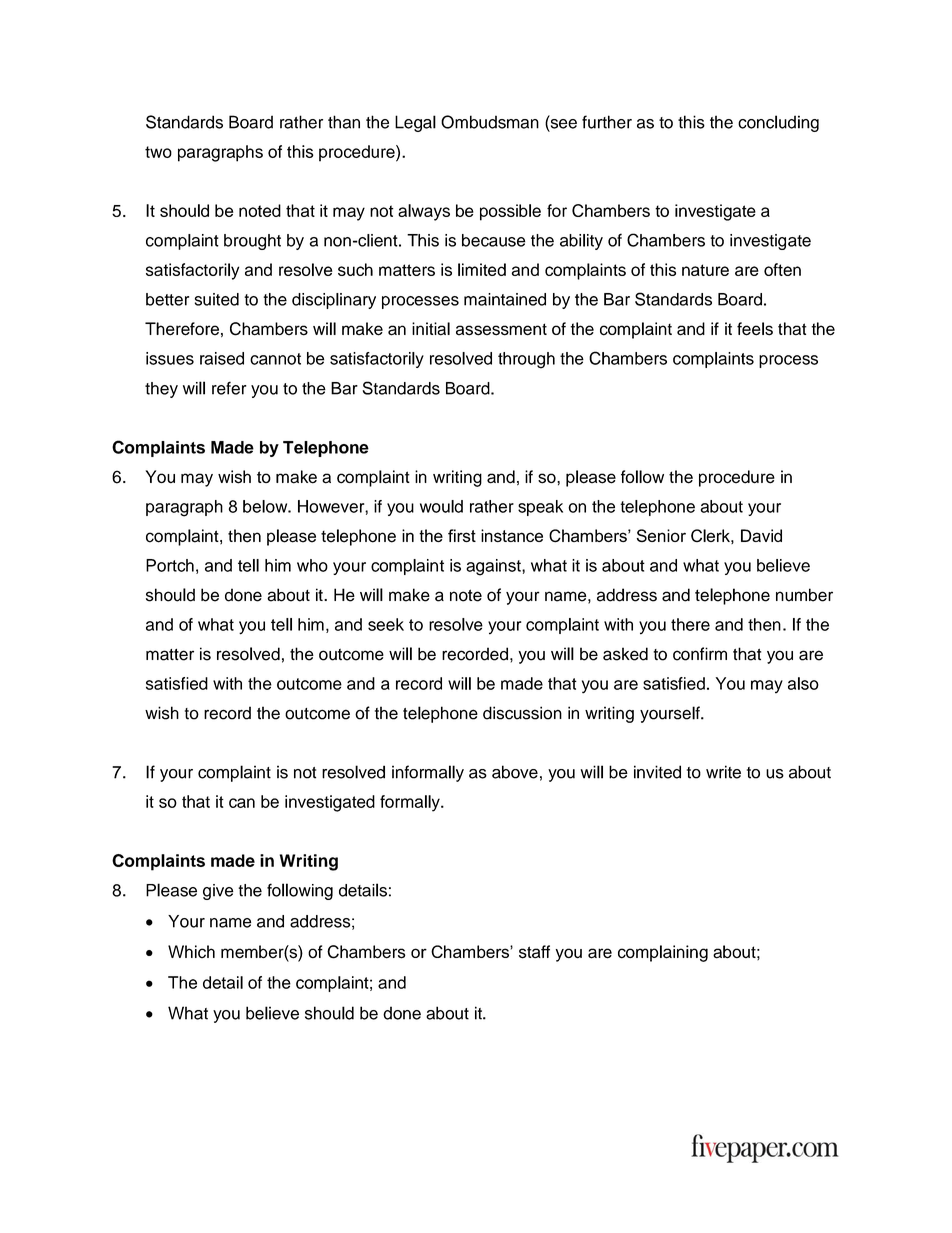  What do you see at coordinates (761, 535) in the screenshot?
I see `David` at bounding box center [761, 535].
